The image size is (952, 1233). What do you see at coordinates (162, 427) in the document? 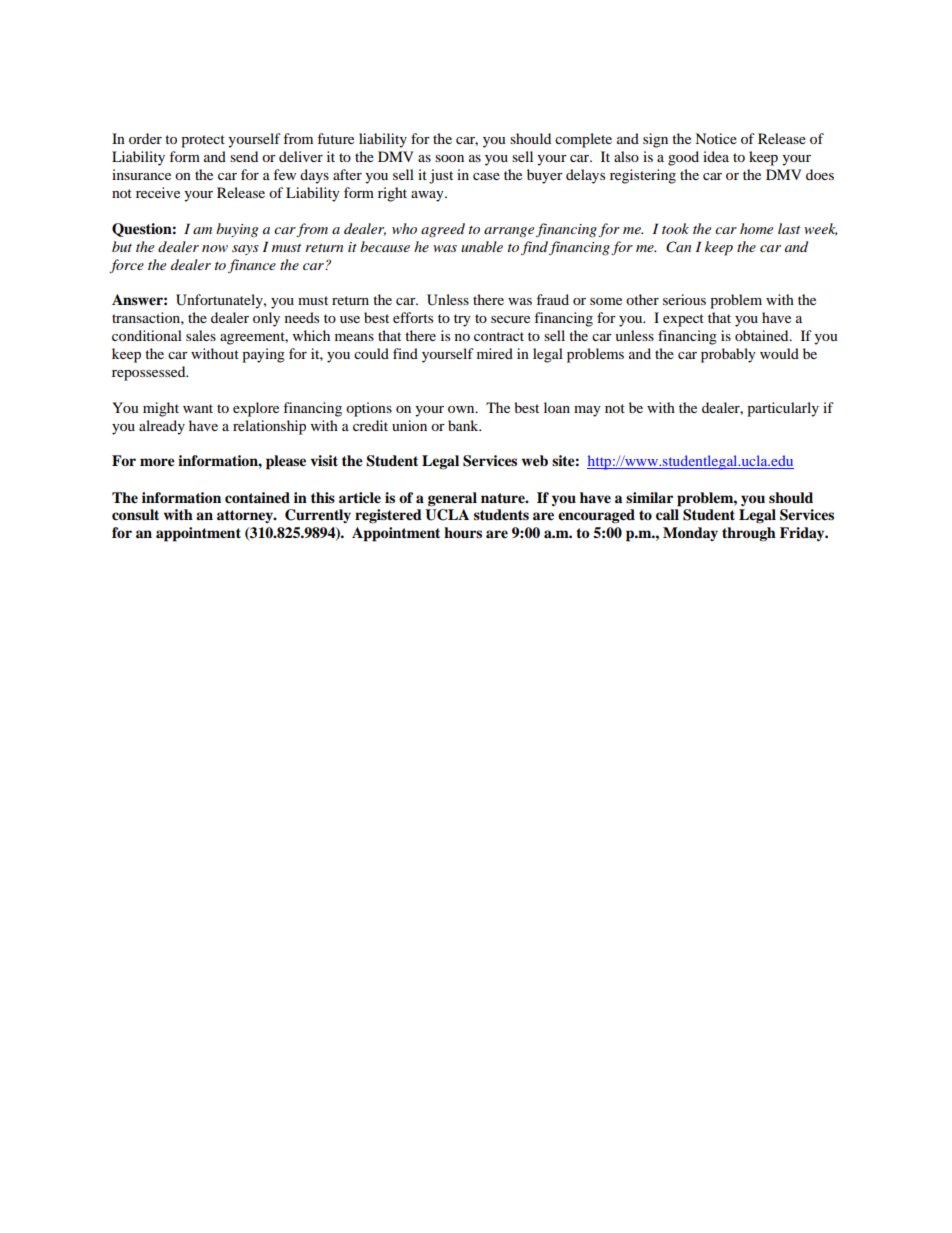
I see `already` at bounding box center [162, 427].
